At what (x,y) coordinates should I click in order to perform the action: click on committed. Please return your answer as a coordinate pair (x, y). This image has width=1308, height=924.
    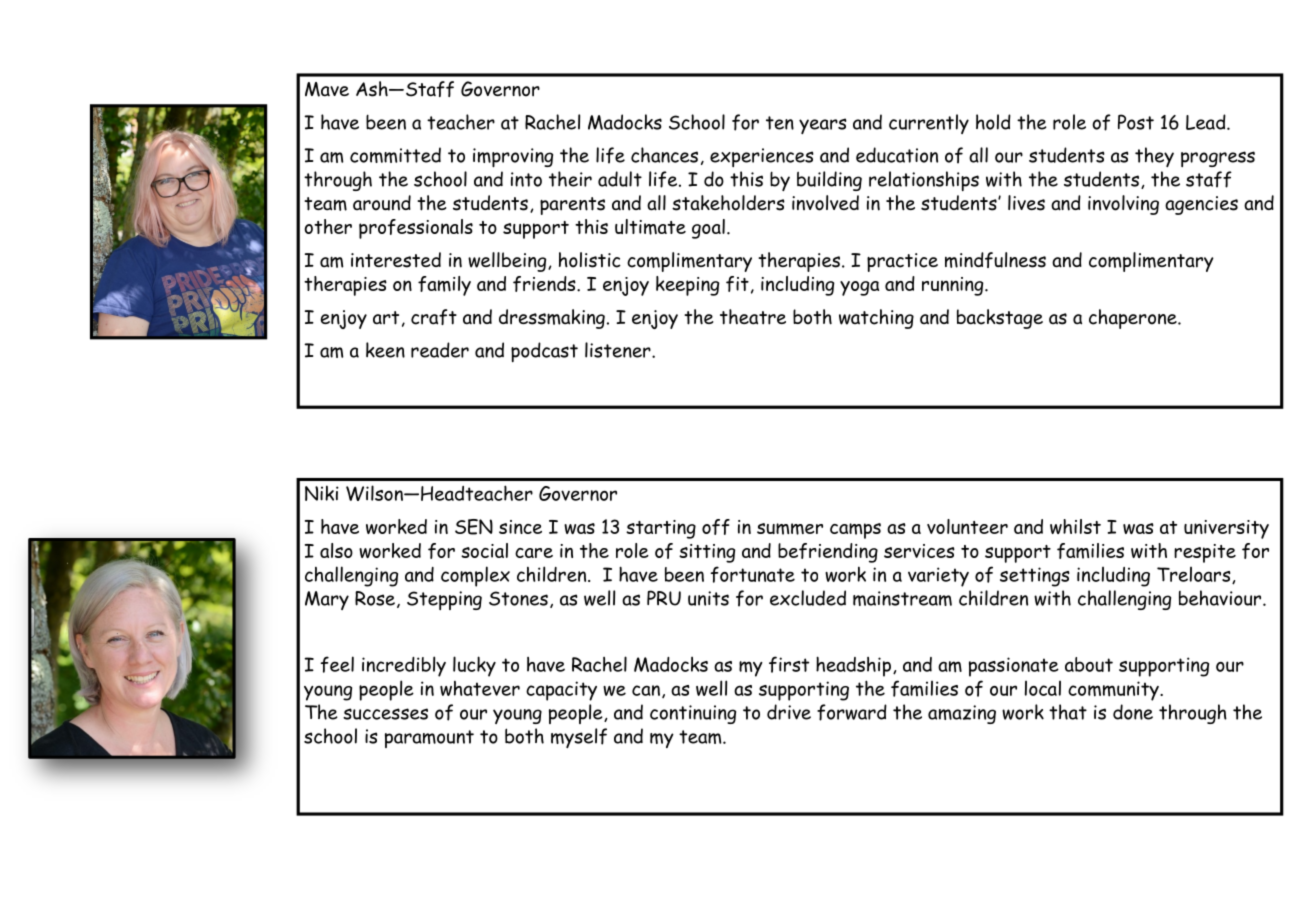
    Looking at the image, I should click on (395, 155).
